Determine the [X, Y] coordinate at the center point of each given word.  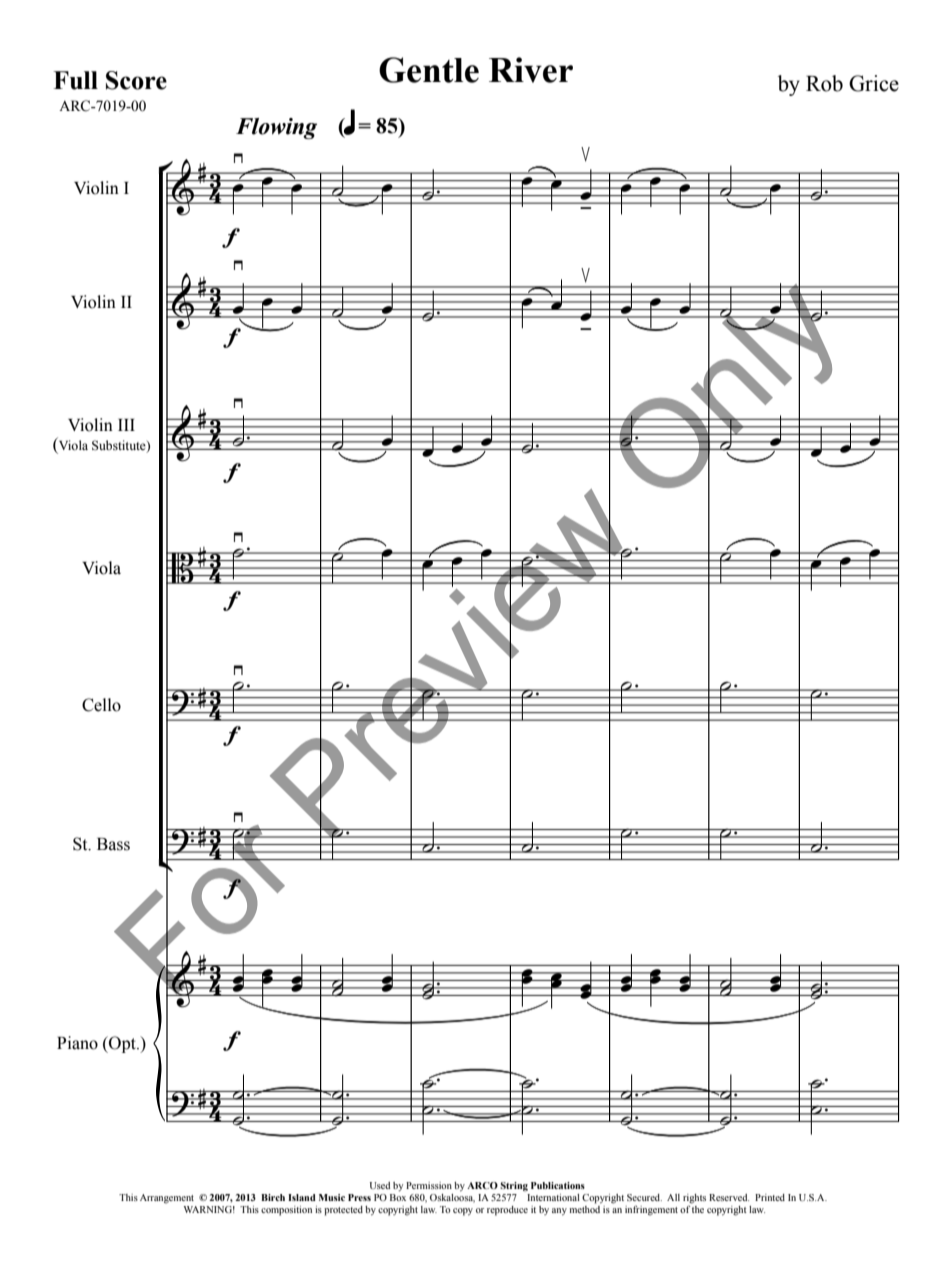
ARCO [482, 1185]
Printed [770, 1197]
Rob [824, 83]
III [126, 425]
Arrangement [167, 1199]
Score [136, 80]
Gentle [429, 70]
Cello [101, 705]
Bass [113, 844]
